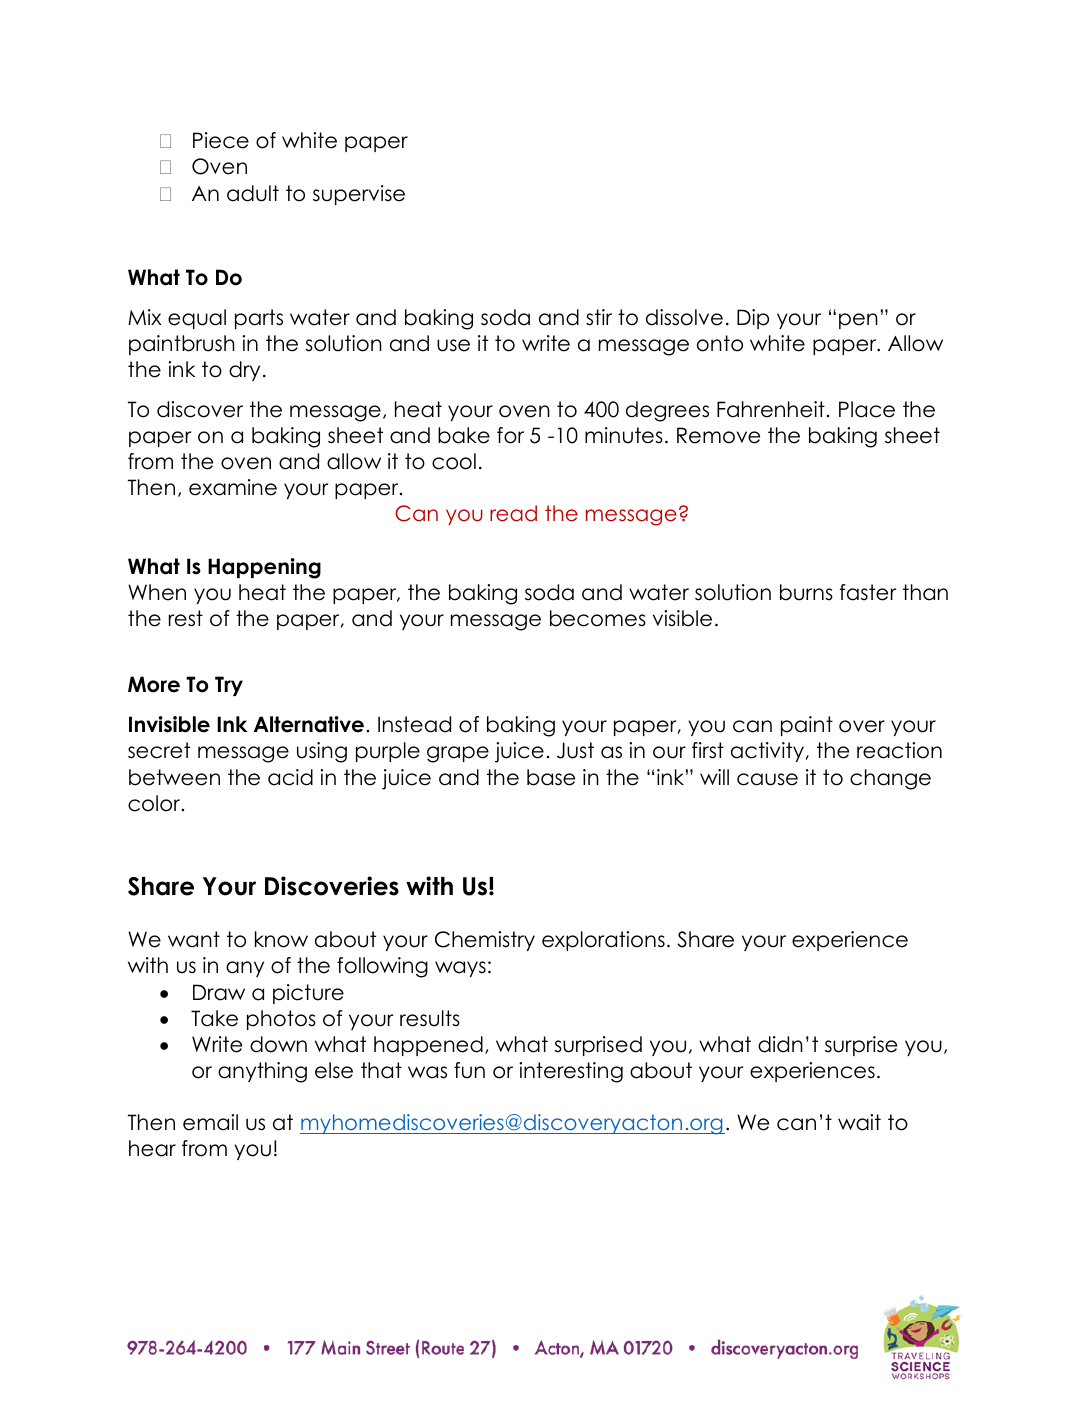 This screenshot has height=1403, width=1084. Describe the element at coordinates (859, 1122) in the screenshot. I see `wait` at that location.
